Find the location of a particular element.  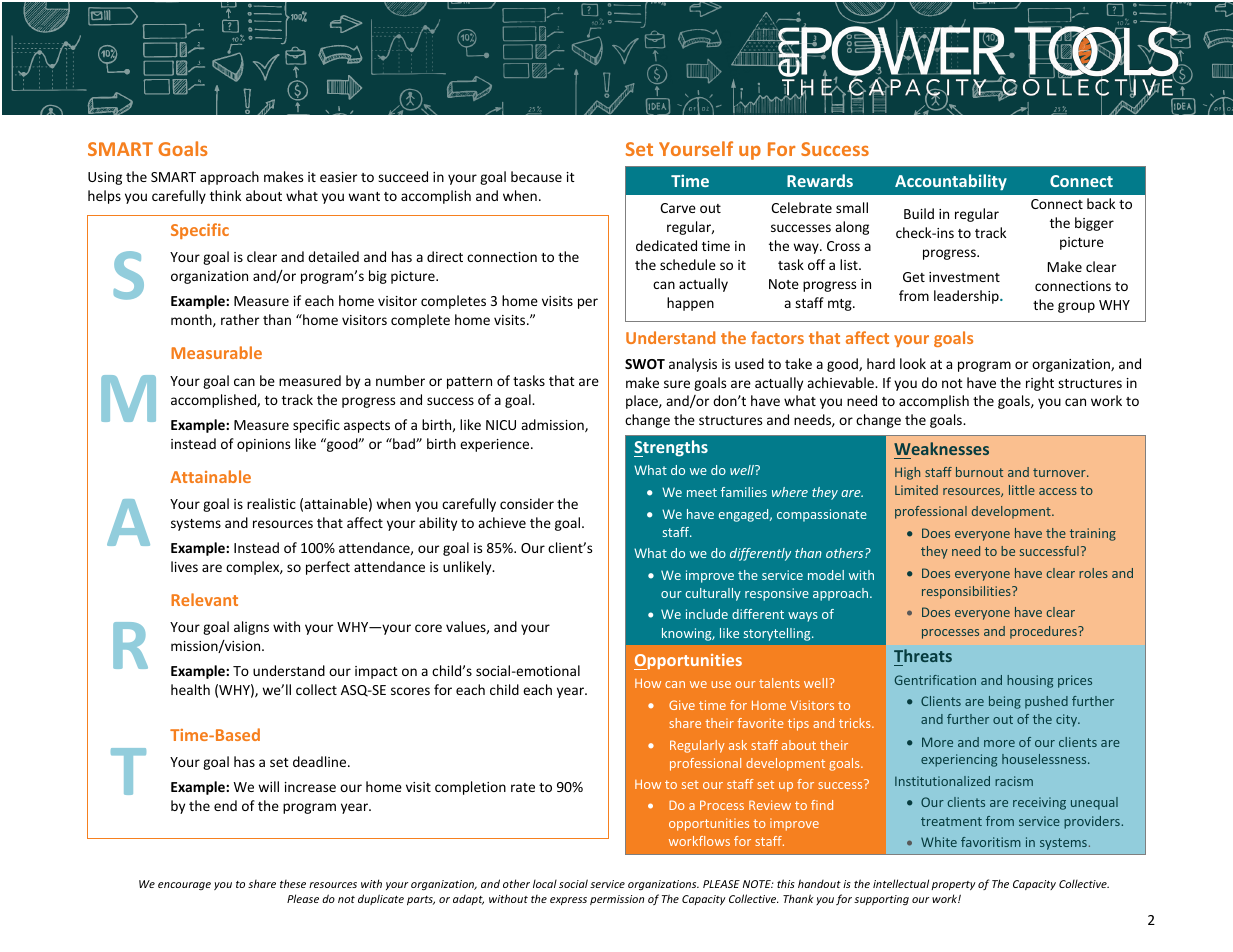

training is located at coordinates (1093, 534).
